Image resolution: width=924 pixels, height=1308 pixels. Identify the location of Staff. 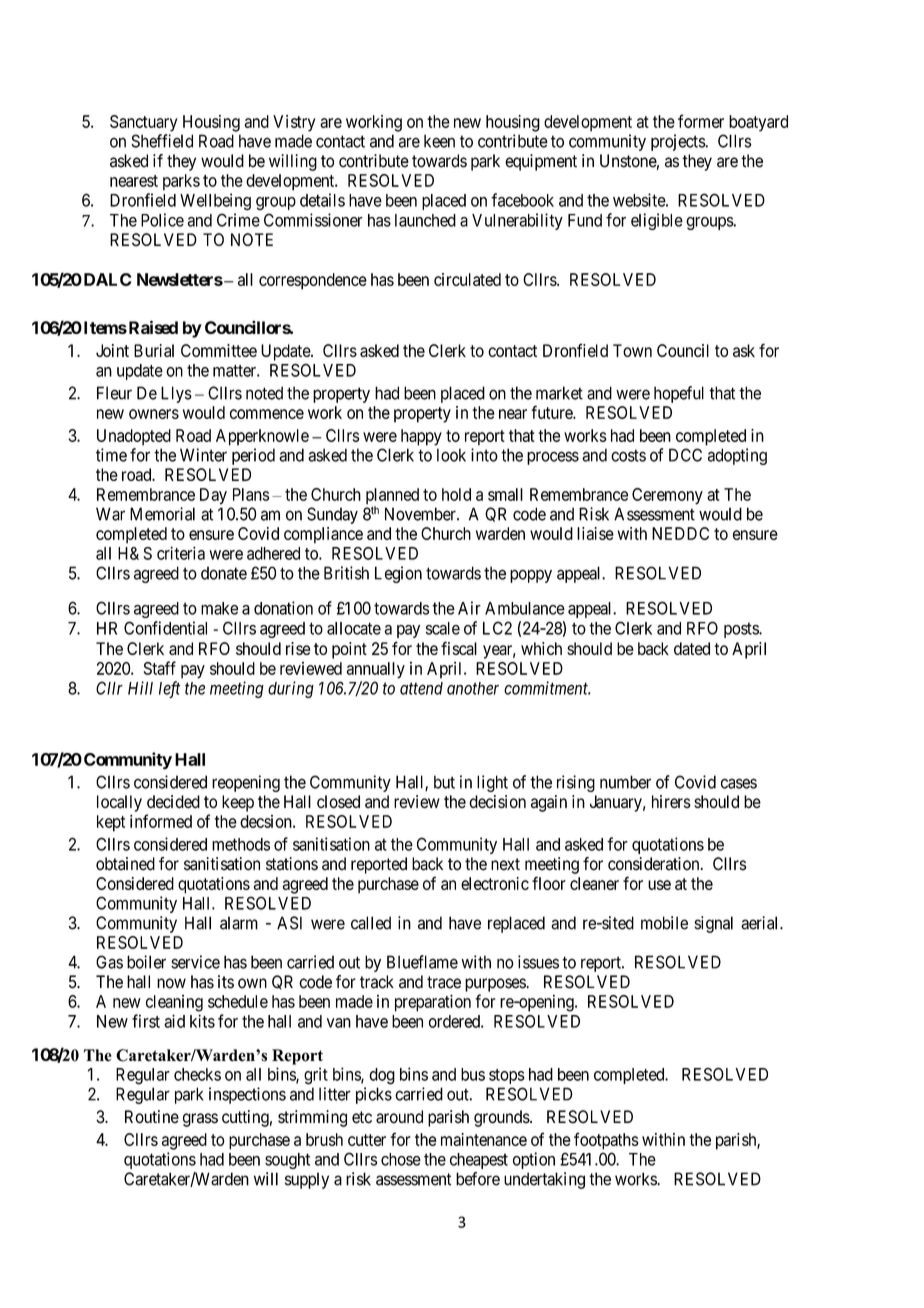
(159, 668).
